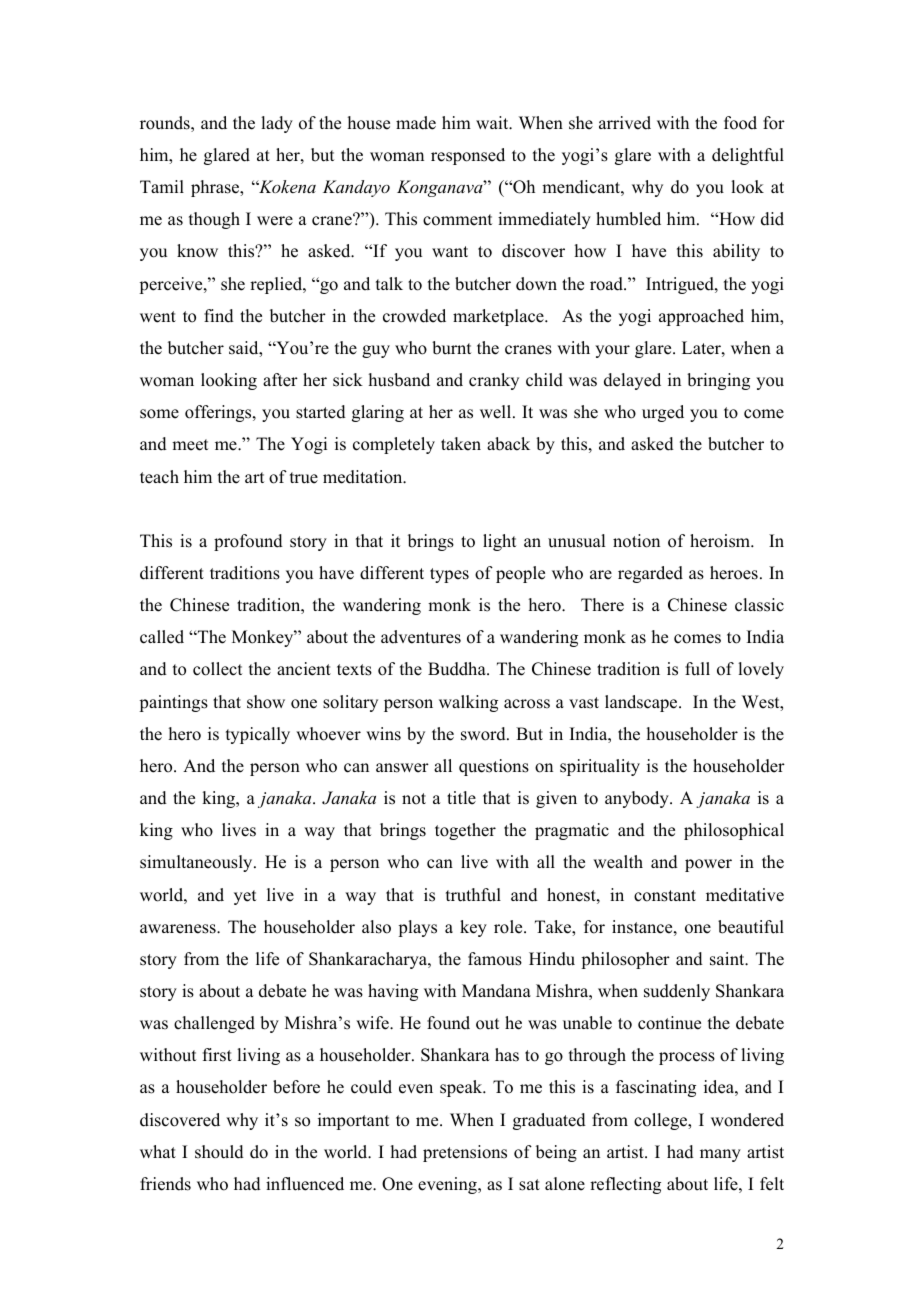  What do you see at coordinates (219, 1152) in the document?
I see `should` at bounding box center [219, 1152].
